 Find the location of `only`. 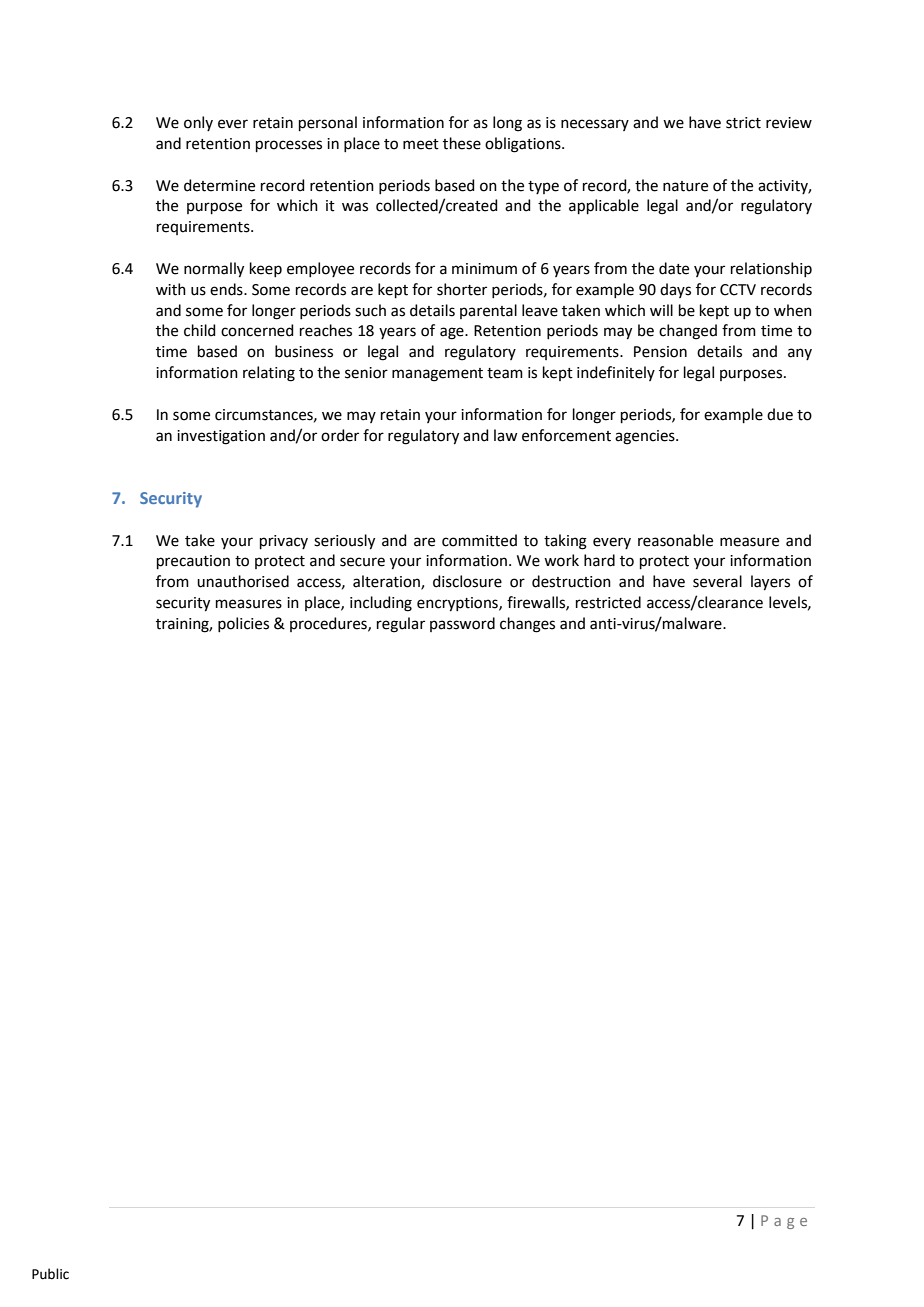

only is located at coordinates (198, 123).
